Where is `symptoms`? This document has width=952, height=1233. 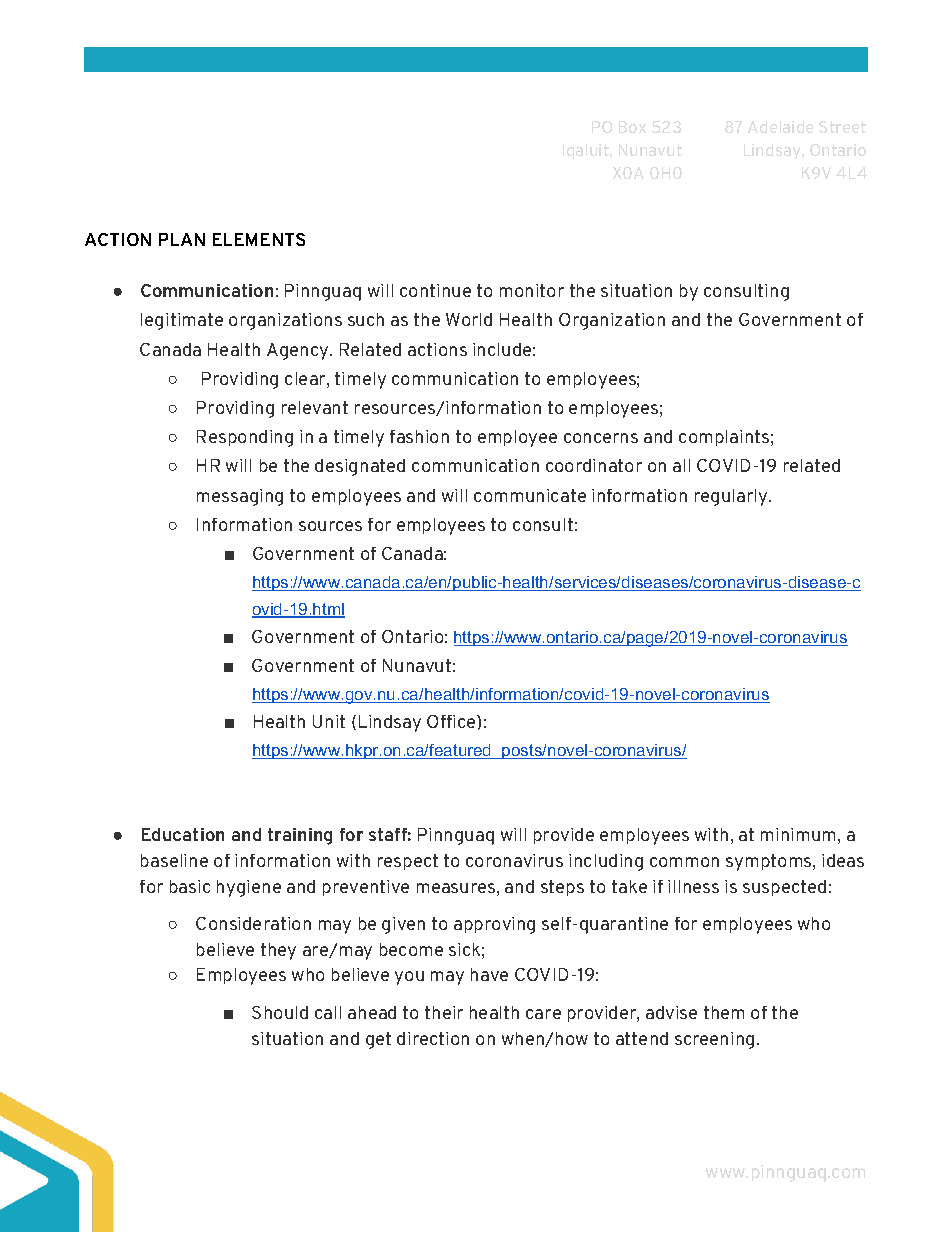 symptoms is located at coordinates (770, 862).
